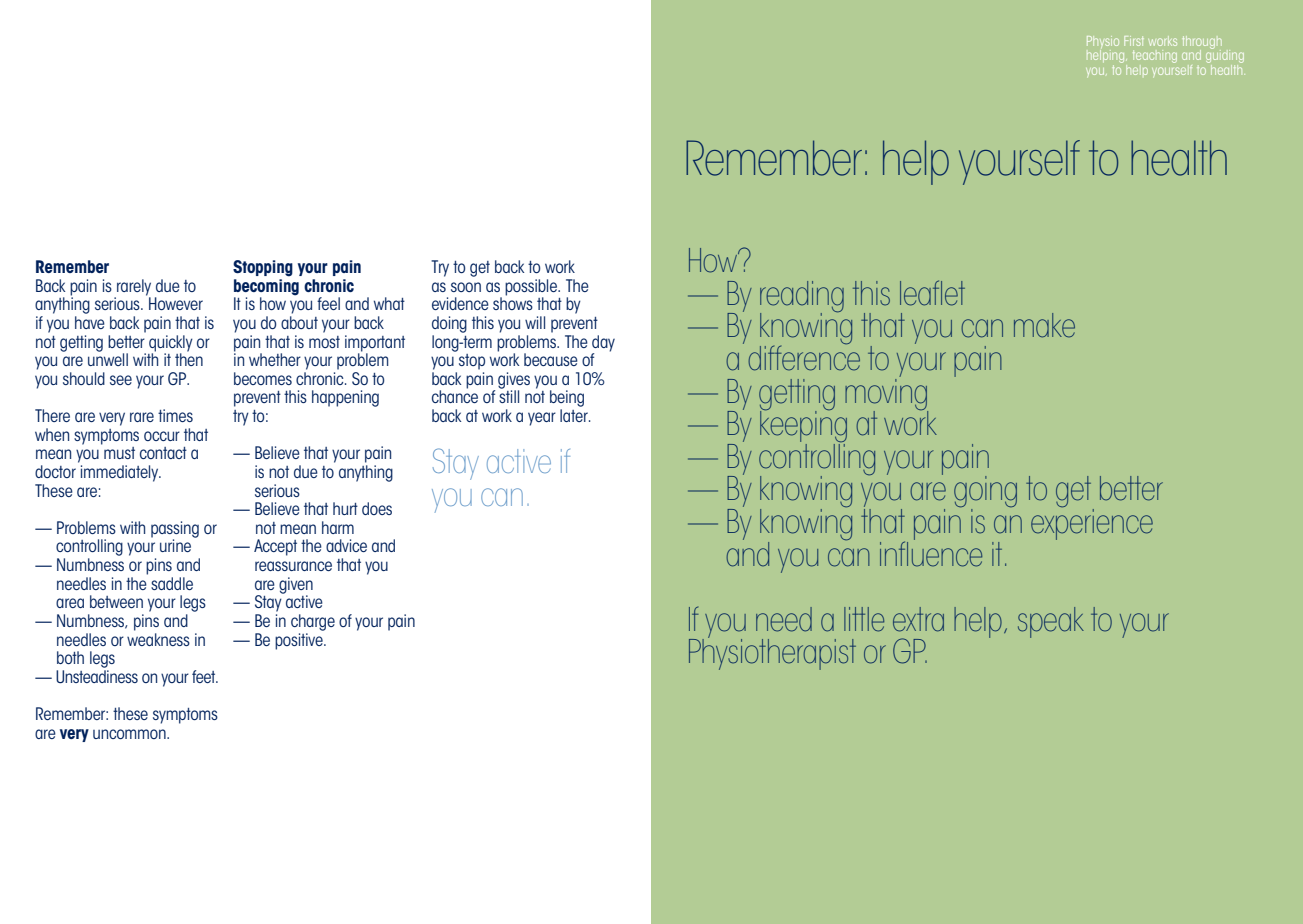 Image resolution: width=1303 pixels, height=924 pixels. Describe the element at coordinates (1155, 56) in the screenshot. I see `teaching` at that location.
